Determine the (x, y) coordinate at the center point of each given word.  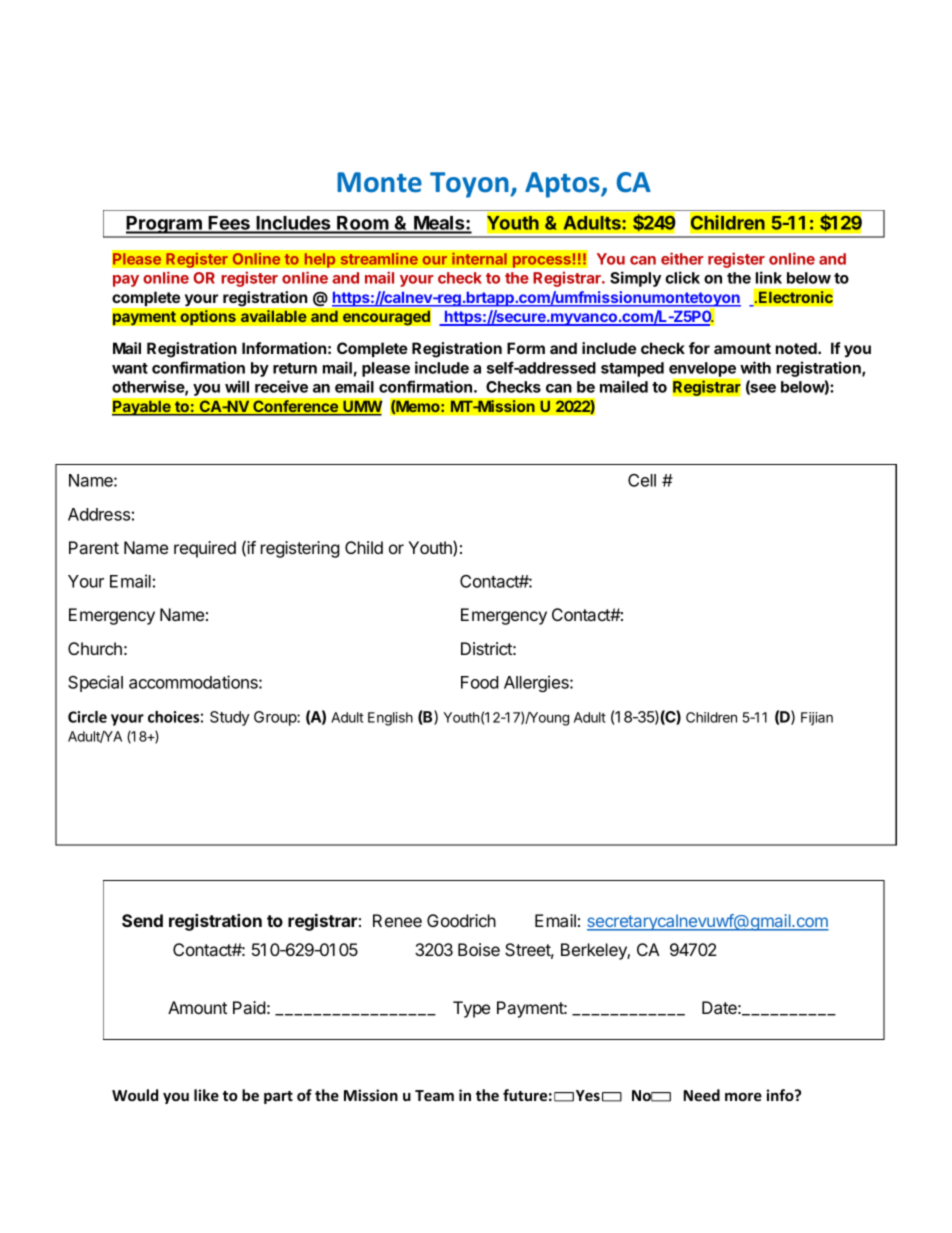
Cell (642, 480)
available (274, 316)
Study (230, 718)
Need (702, 1095)
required (205, 549)
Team (434, 1095)
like (206, 1095)
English (390, 719)
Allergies (537, 683)
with (755, 367)
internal (479, 258)
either (682, 258)
